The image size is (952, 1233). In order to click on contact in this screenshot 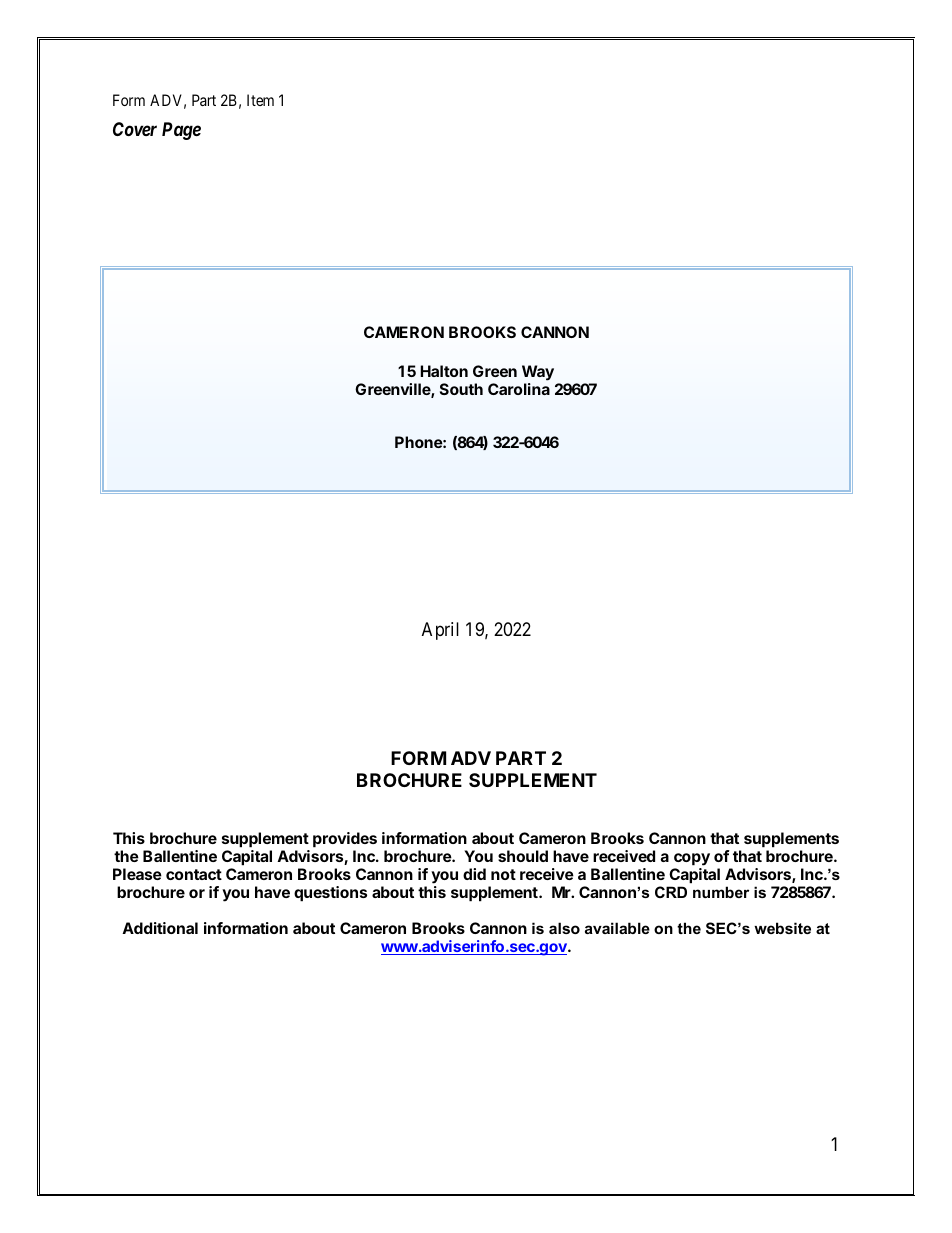, I will do `click(194, 874)`.
